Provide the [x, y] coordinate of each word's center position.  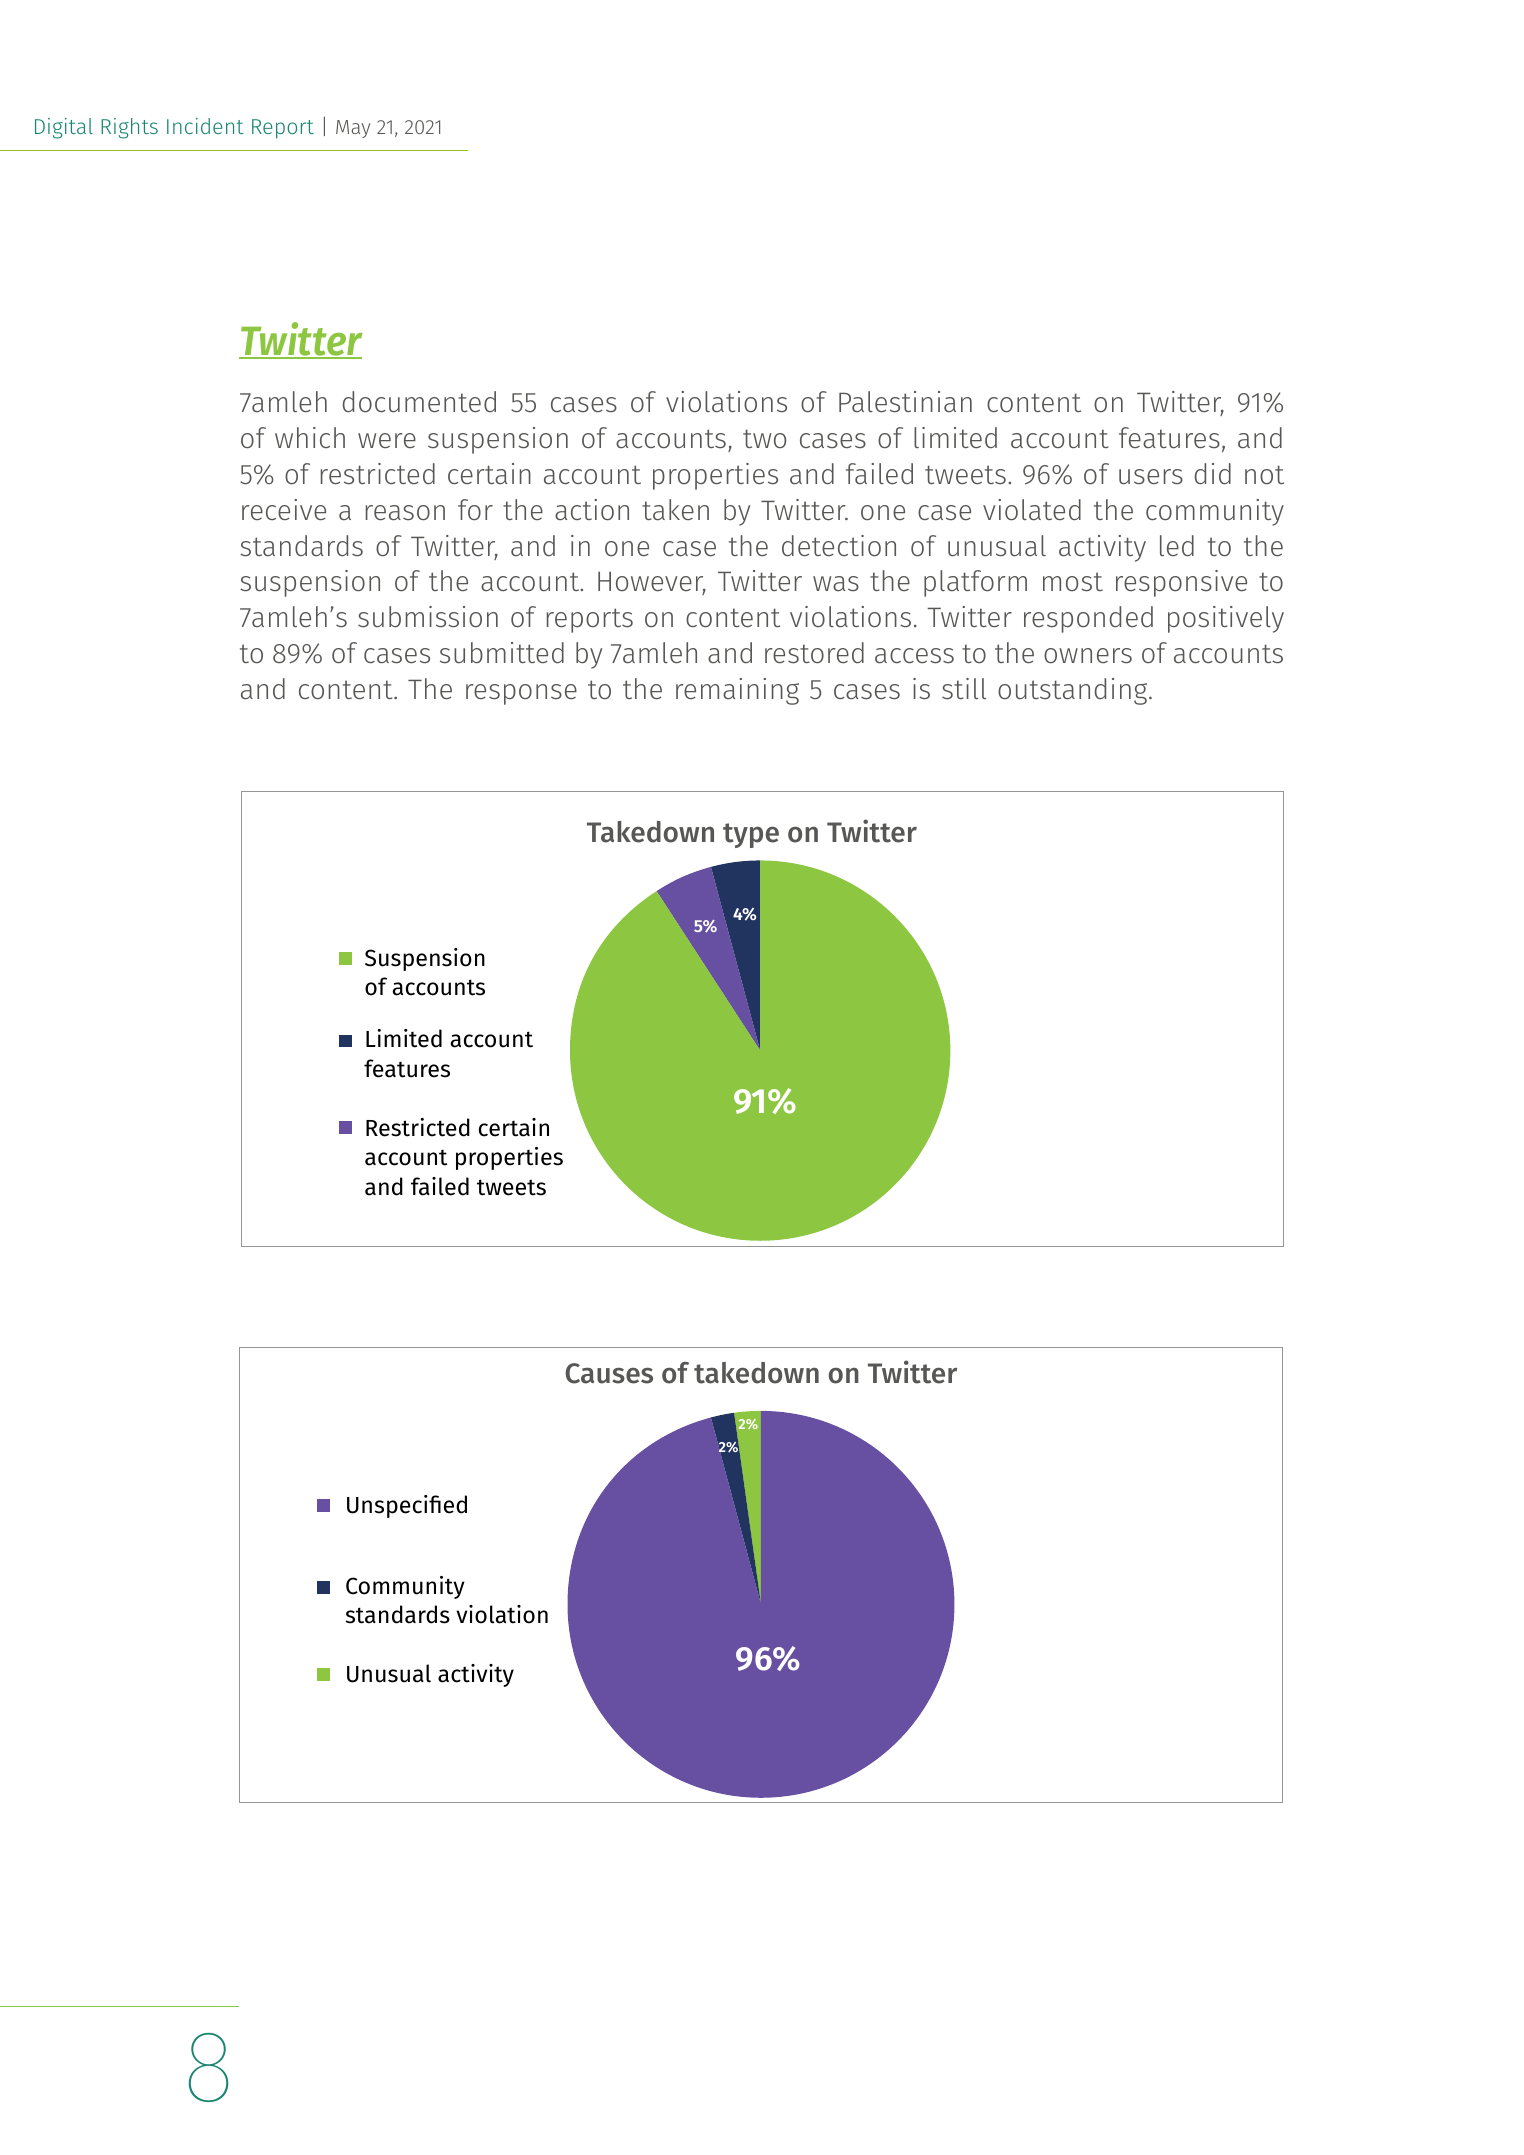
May [353, 129]
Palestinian [905, 402]
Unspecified [407, 1506]
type [751, 835]
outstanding [1074, 691]
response [521, 694]
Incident [205, 126]
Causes [609, 1373]
